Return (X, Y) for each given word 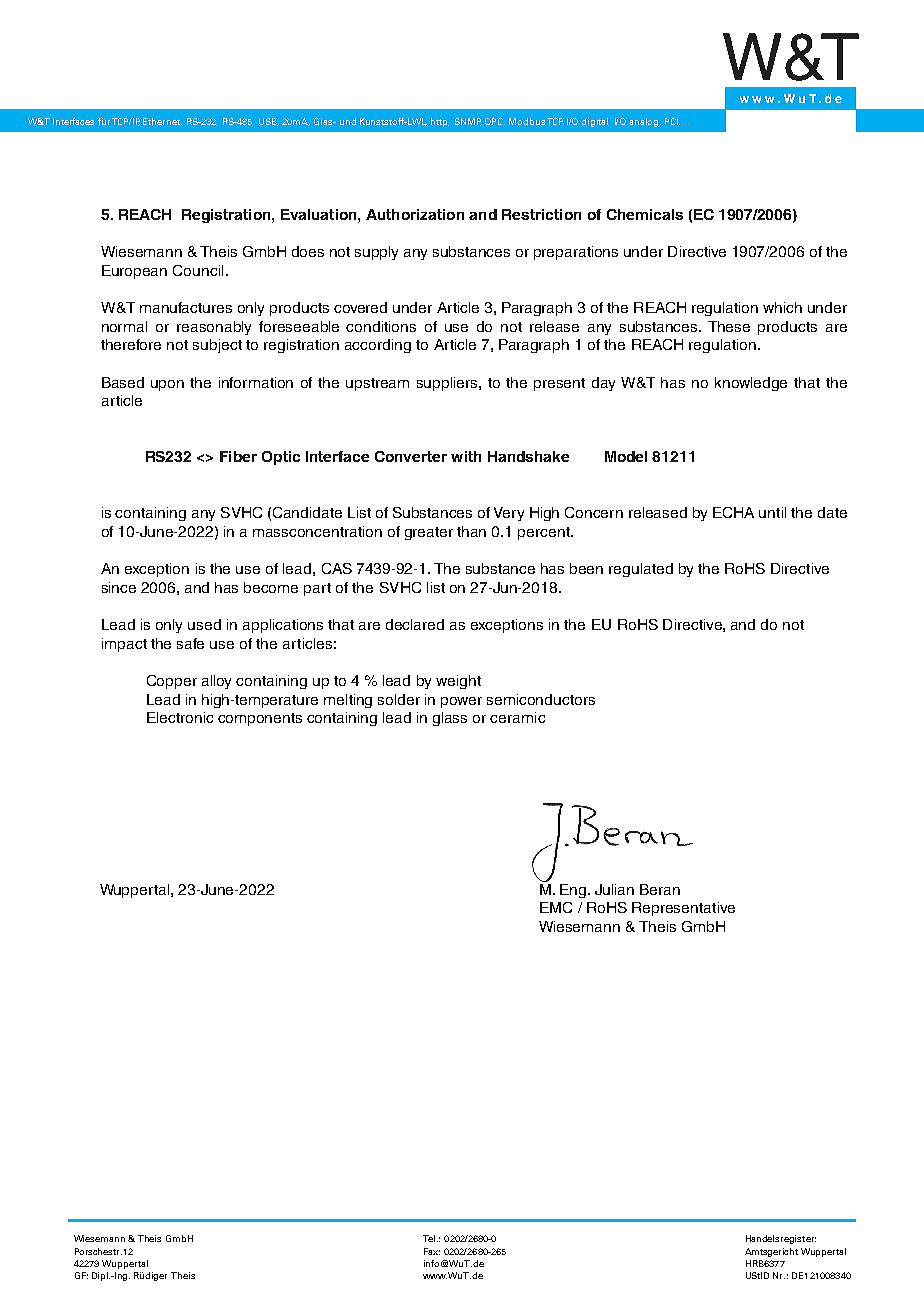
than (471, 531)
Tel (430, 1238)
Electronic (180, 717)
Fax (432, 1251)
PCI (672, 122)
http (440, 122)
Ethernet (162, 122)
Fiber (238, 456)
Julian (614, 889)
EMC (556, 907)
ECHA (733, 512)
